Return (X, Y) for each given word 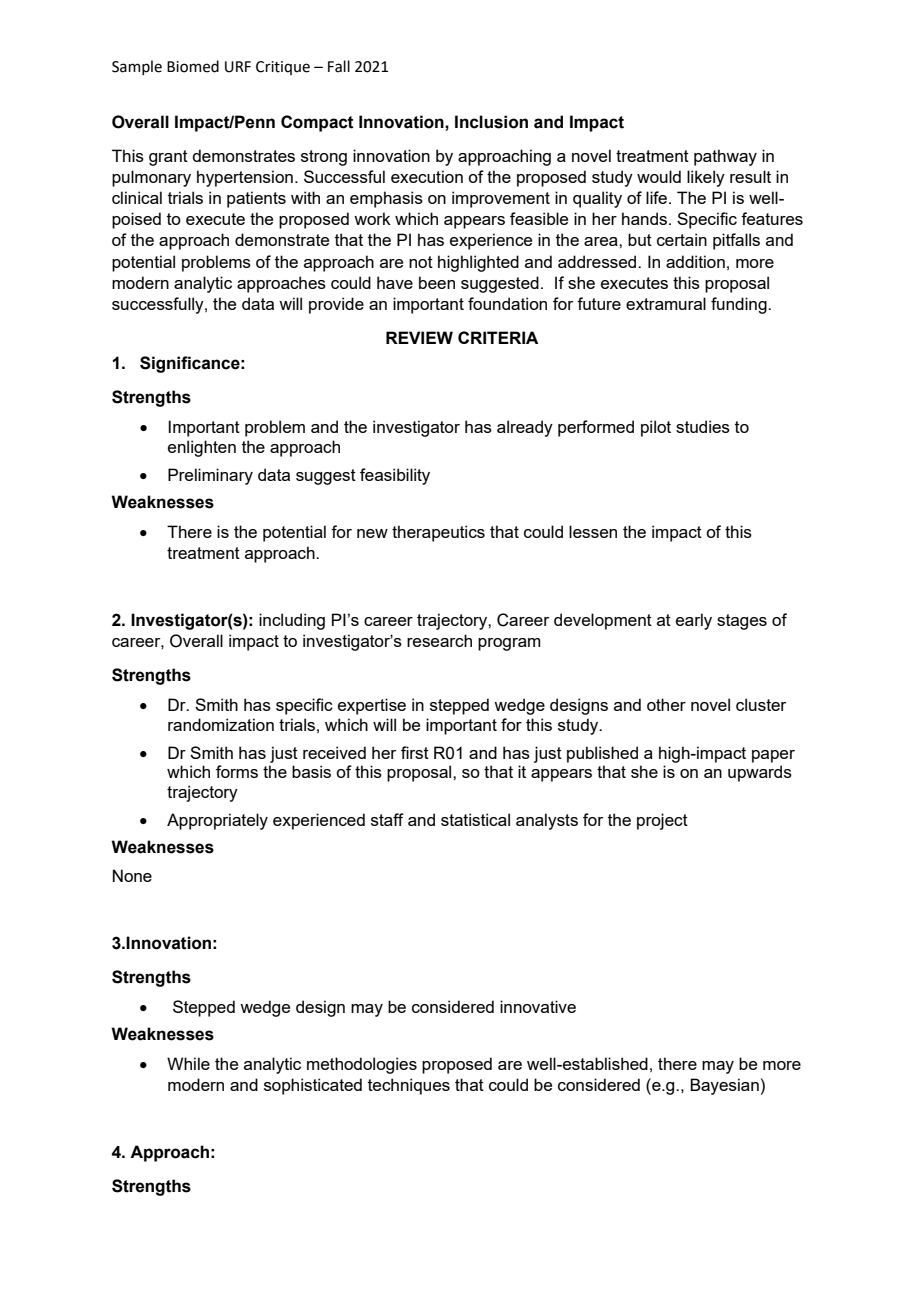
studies (703, 426)
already (525, 428)
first (415, 752)
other (666, 704)
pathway (725, 157)
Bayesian (724, 1086)
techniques (409, 1086)
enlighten (202, 448)
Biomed (193, 66)
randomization (221, 724)
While (188, 1063)
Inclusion (491, 122)
